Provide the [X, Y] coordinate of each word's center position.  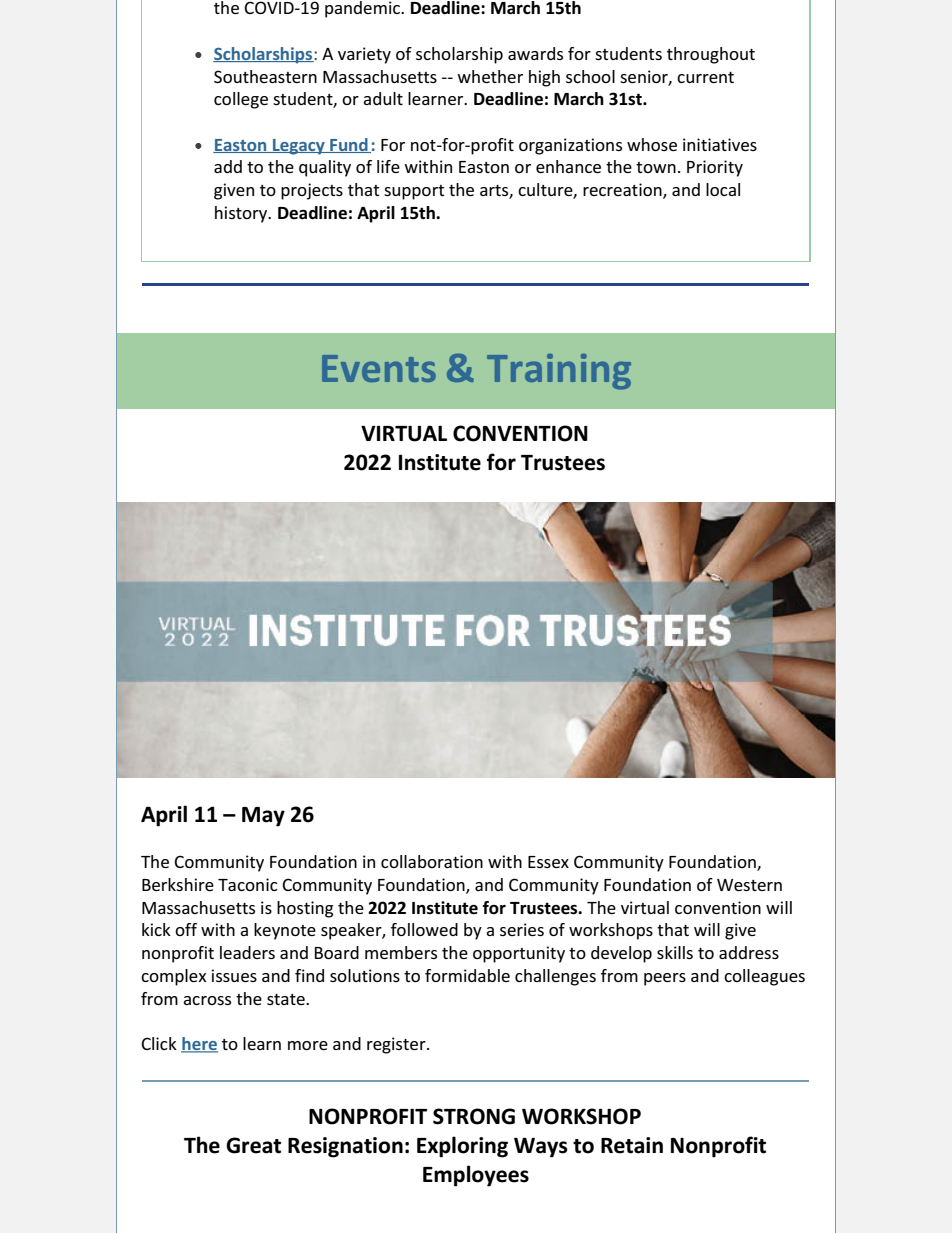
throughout [711, 55]
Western [749, 885]
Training [559, 372]
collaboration [432, 861]
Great [253, 1145]
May [263, 817]
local [723, 189]
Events [379, 368]
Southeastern [265, 76]
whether [490, 76]
